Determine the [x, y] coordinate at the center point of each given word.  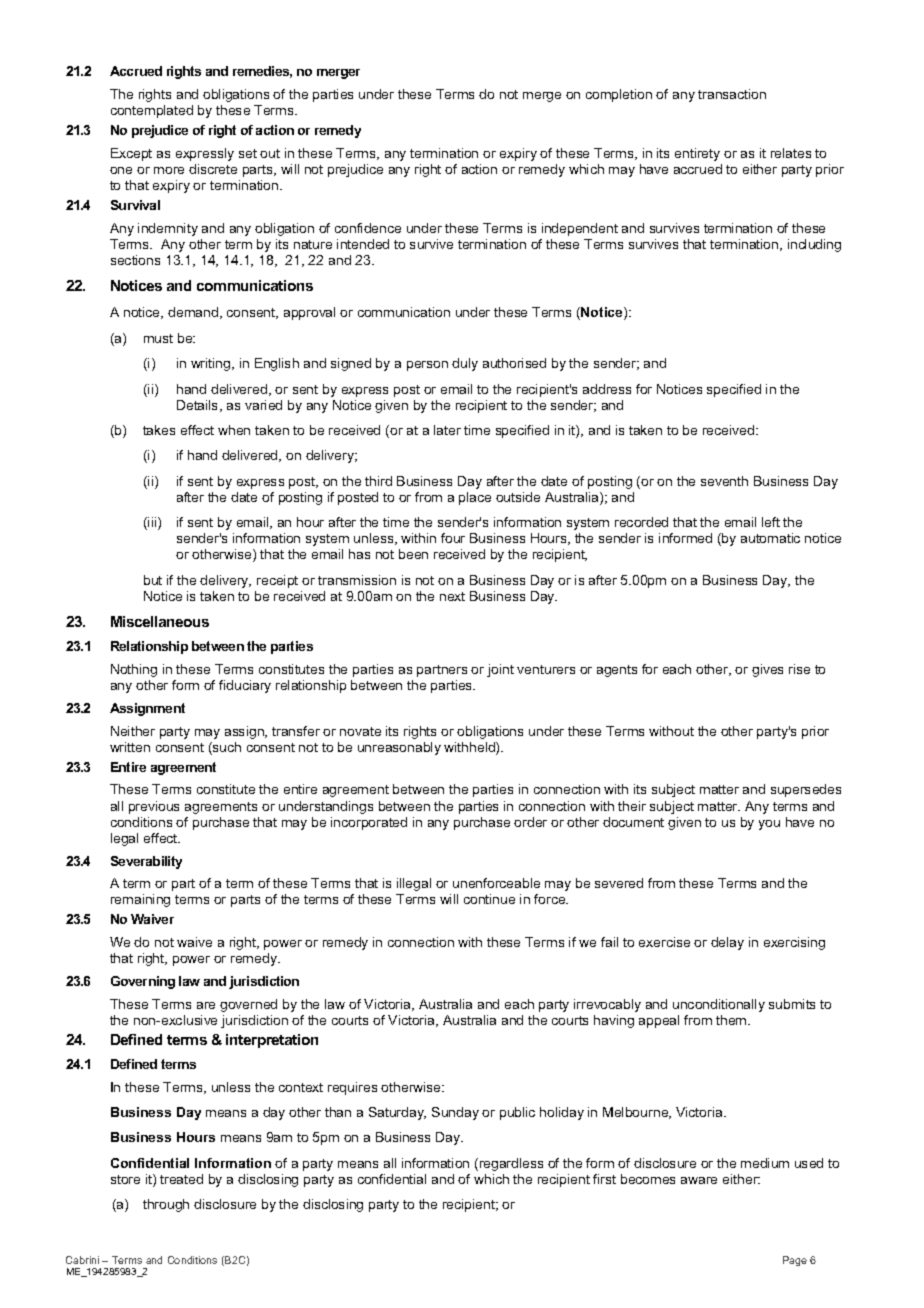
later [447, 430]
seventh [724, 481]
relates [791, 153]
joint [500, 670]
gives [767, 670]
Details [199, 406]
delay [727, 943]
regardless [510, 1164]
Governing [143, 982]
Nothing [134, 670]
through [166, 1205]
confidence [368, 228]
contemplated [152, 111]
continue [489, 899]
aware [699, 1180]
